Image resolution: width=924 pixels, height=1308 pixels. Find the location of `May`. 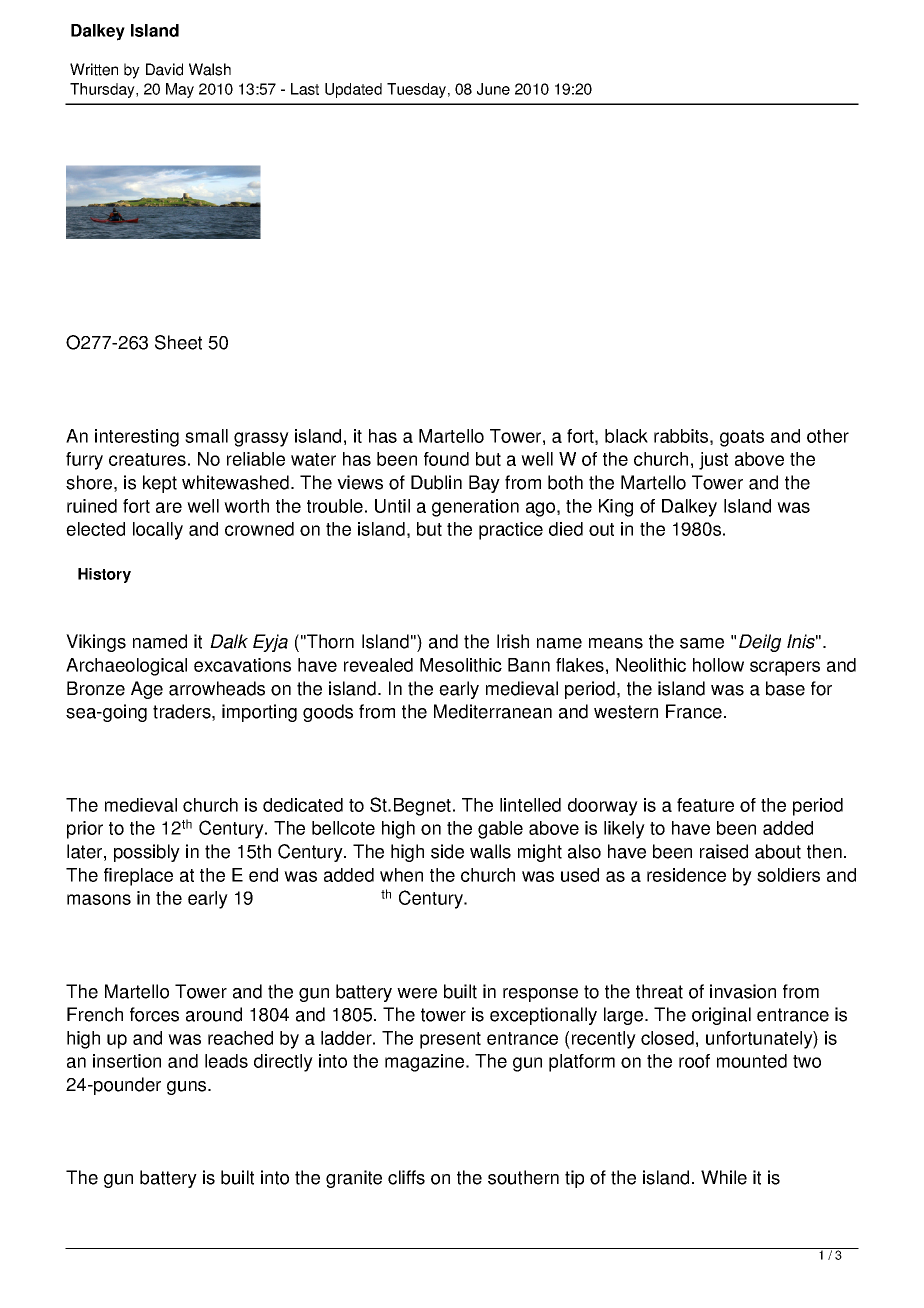

May is located at coordinates (180, 90).
